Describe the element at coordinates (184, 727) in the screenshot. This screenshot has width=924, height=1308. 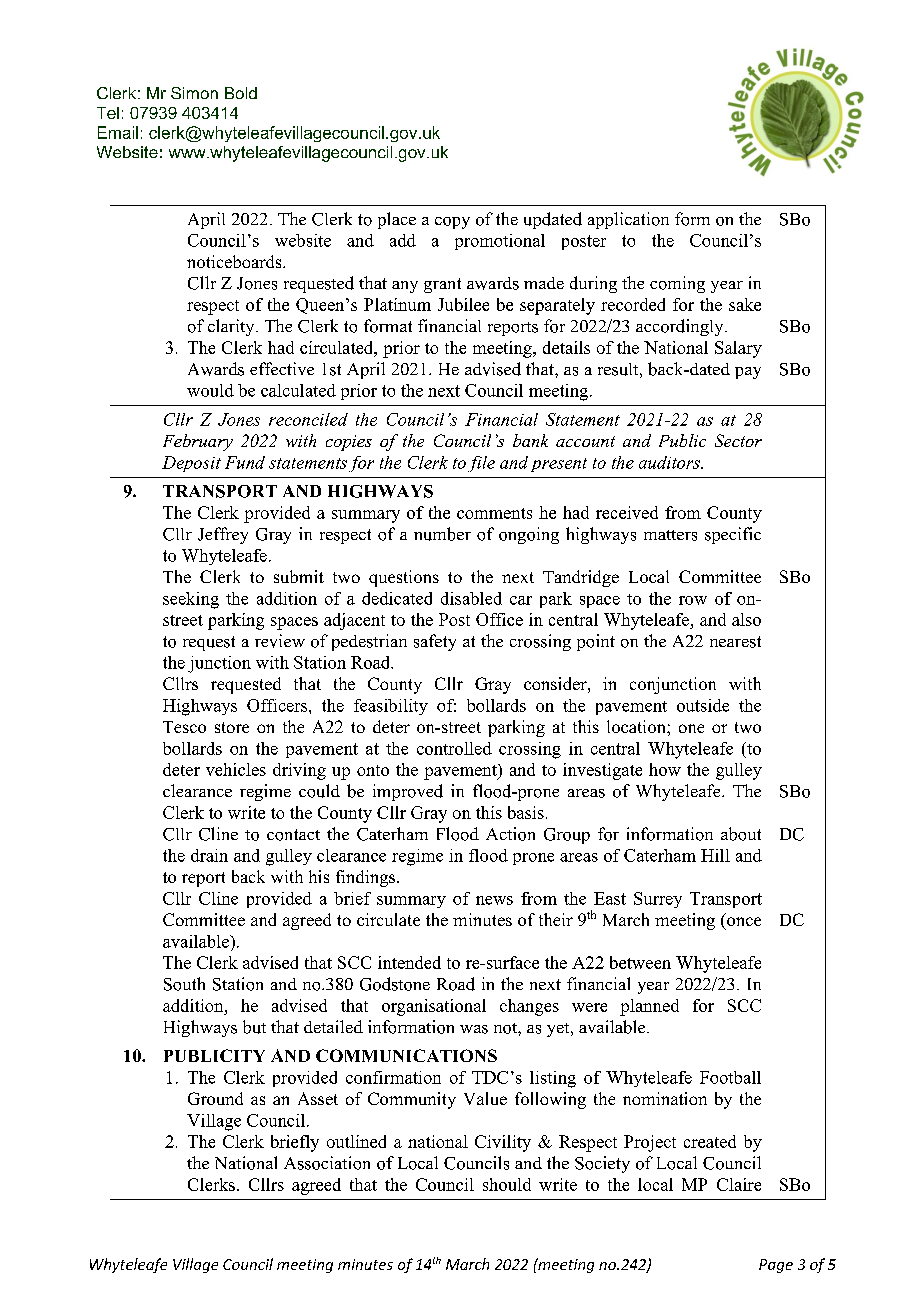
I see `Tesco` at that location.
